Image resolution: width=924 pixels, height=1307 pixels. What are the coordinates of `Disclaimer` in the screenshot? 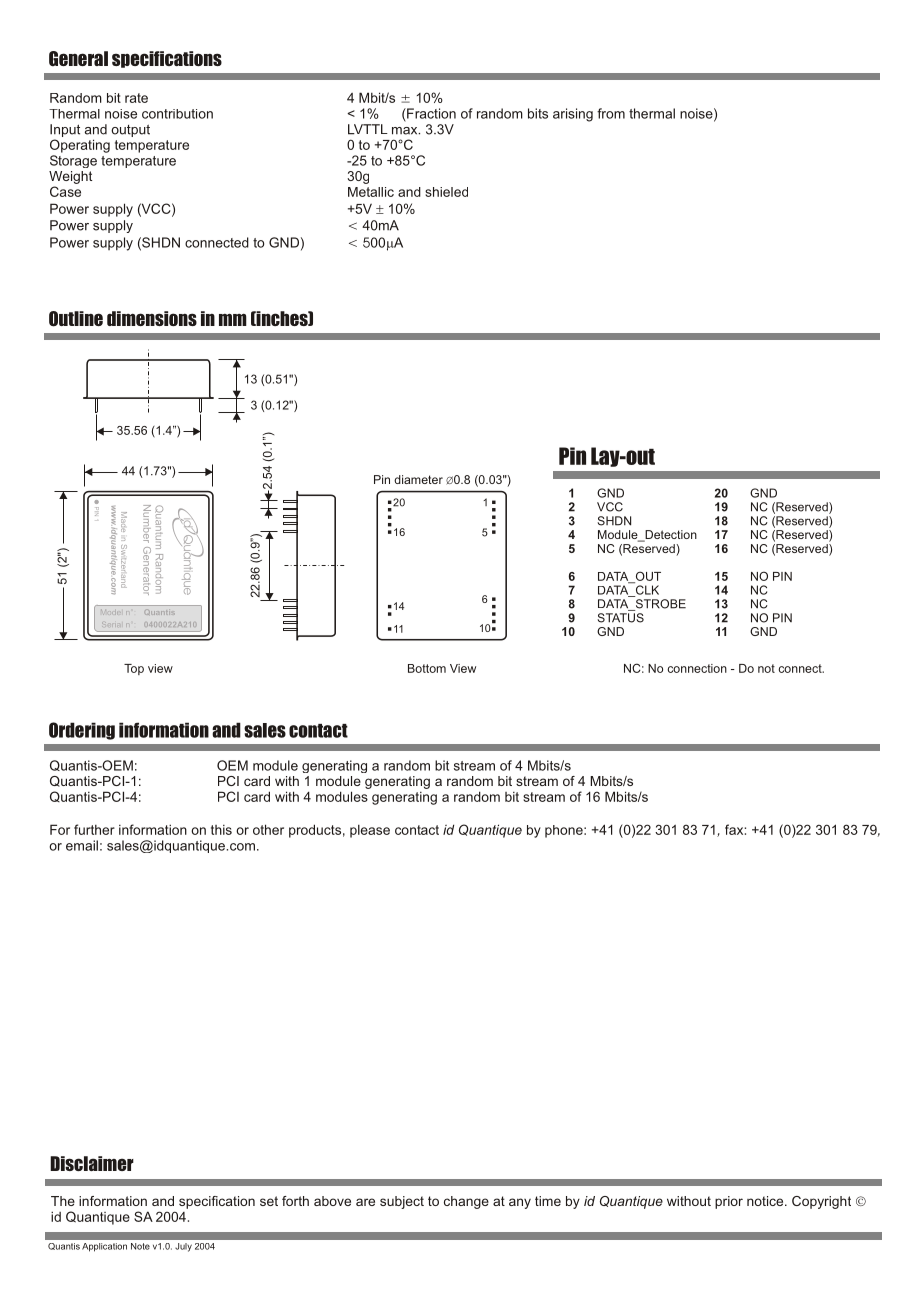 It's located at (92, 1163).
